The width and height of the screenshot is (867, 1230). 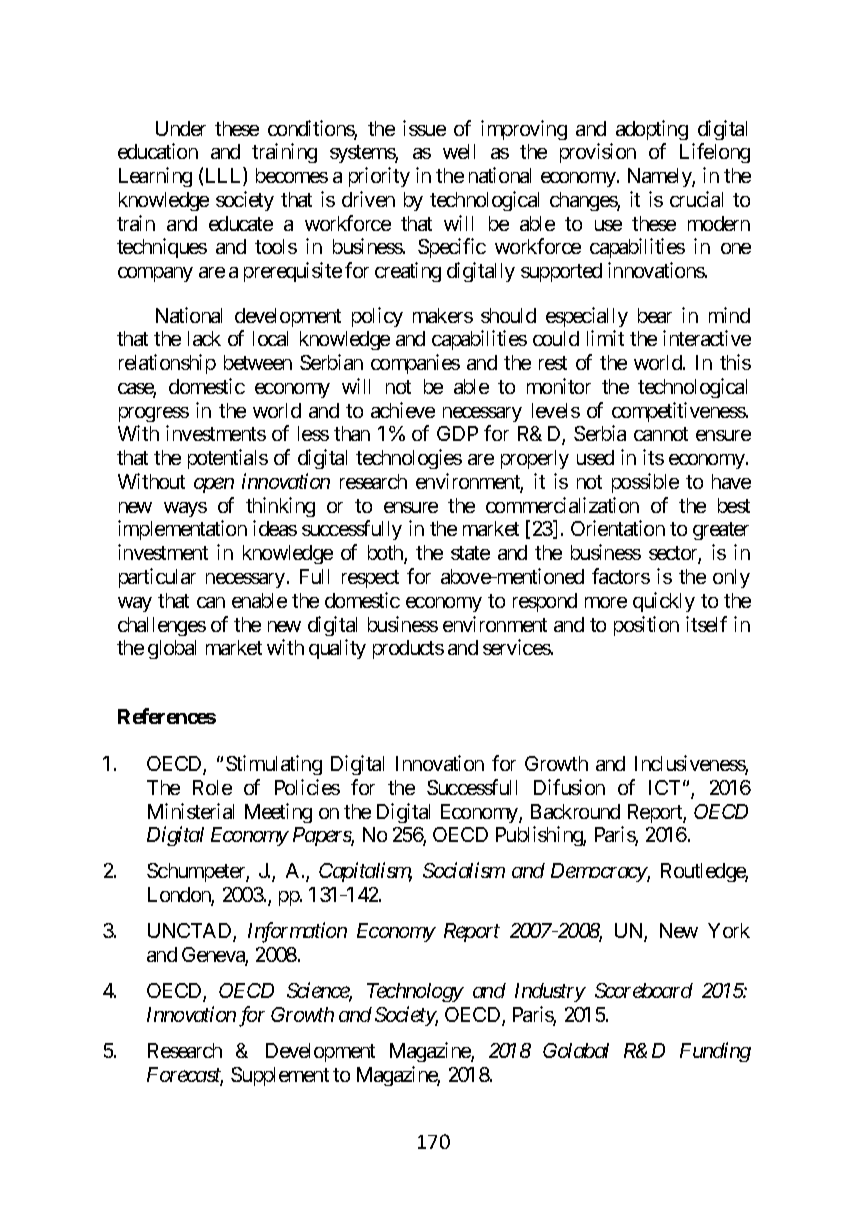 I want to click on Supplement, so click(x=280, y=1076).
